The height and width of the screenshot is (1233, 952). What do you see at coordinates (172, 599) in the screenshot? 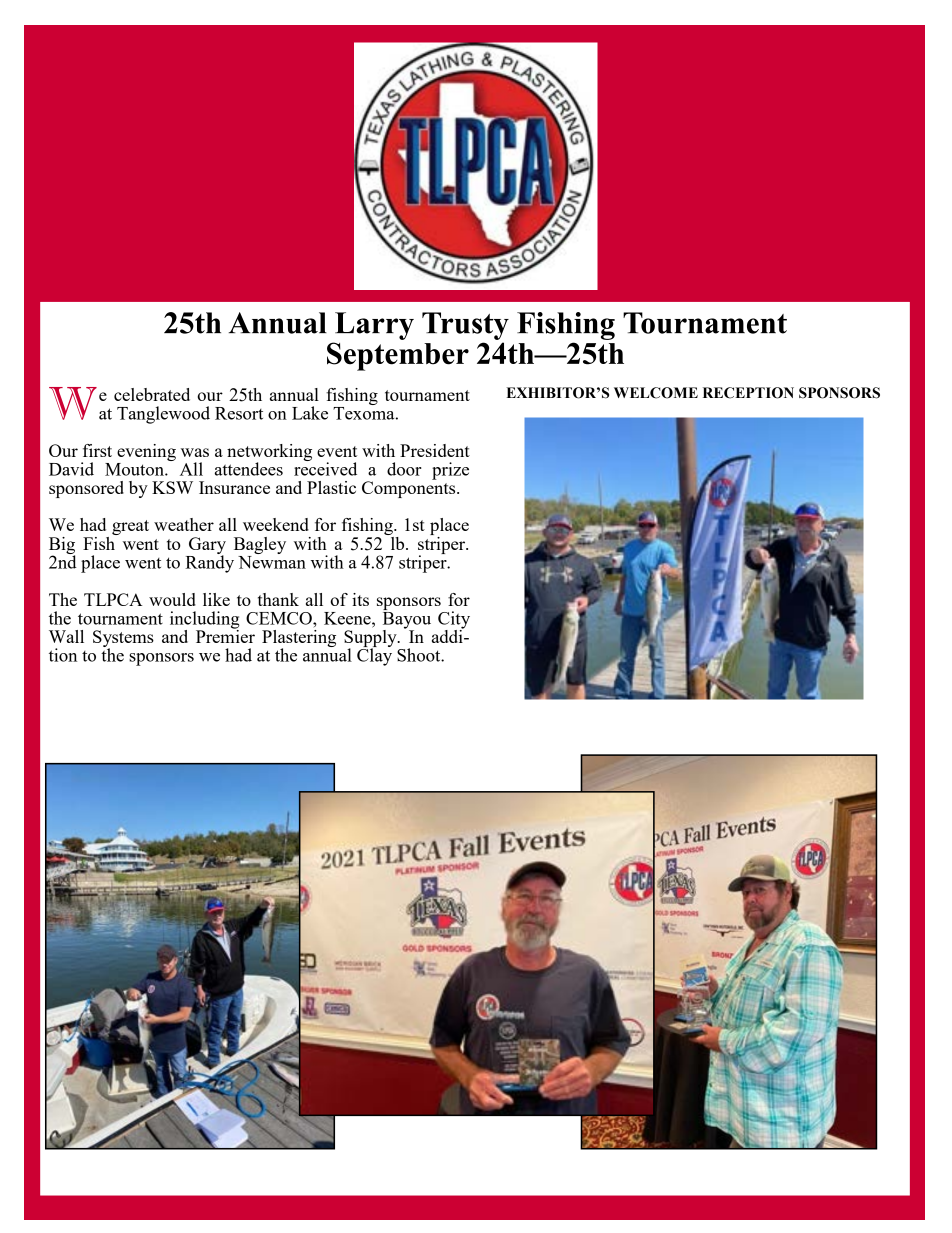
I see `would` at bounding box center [172, 599].
